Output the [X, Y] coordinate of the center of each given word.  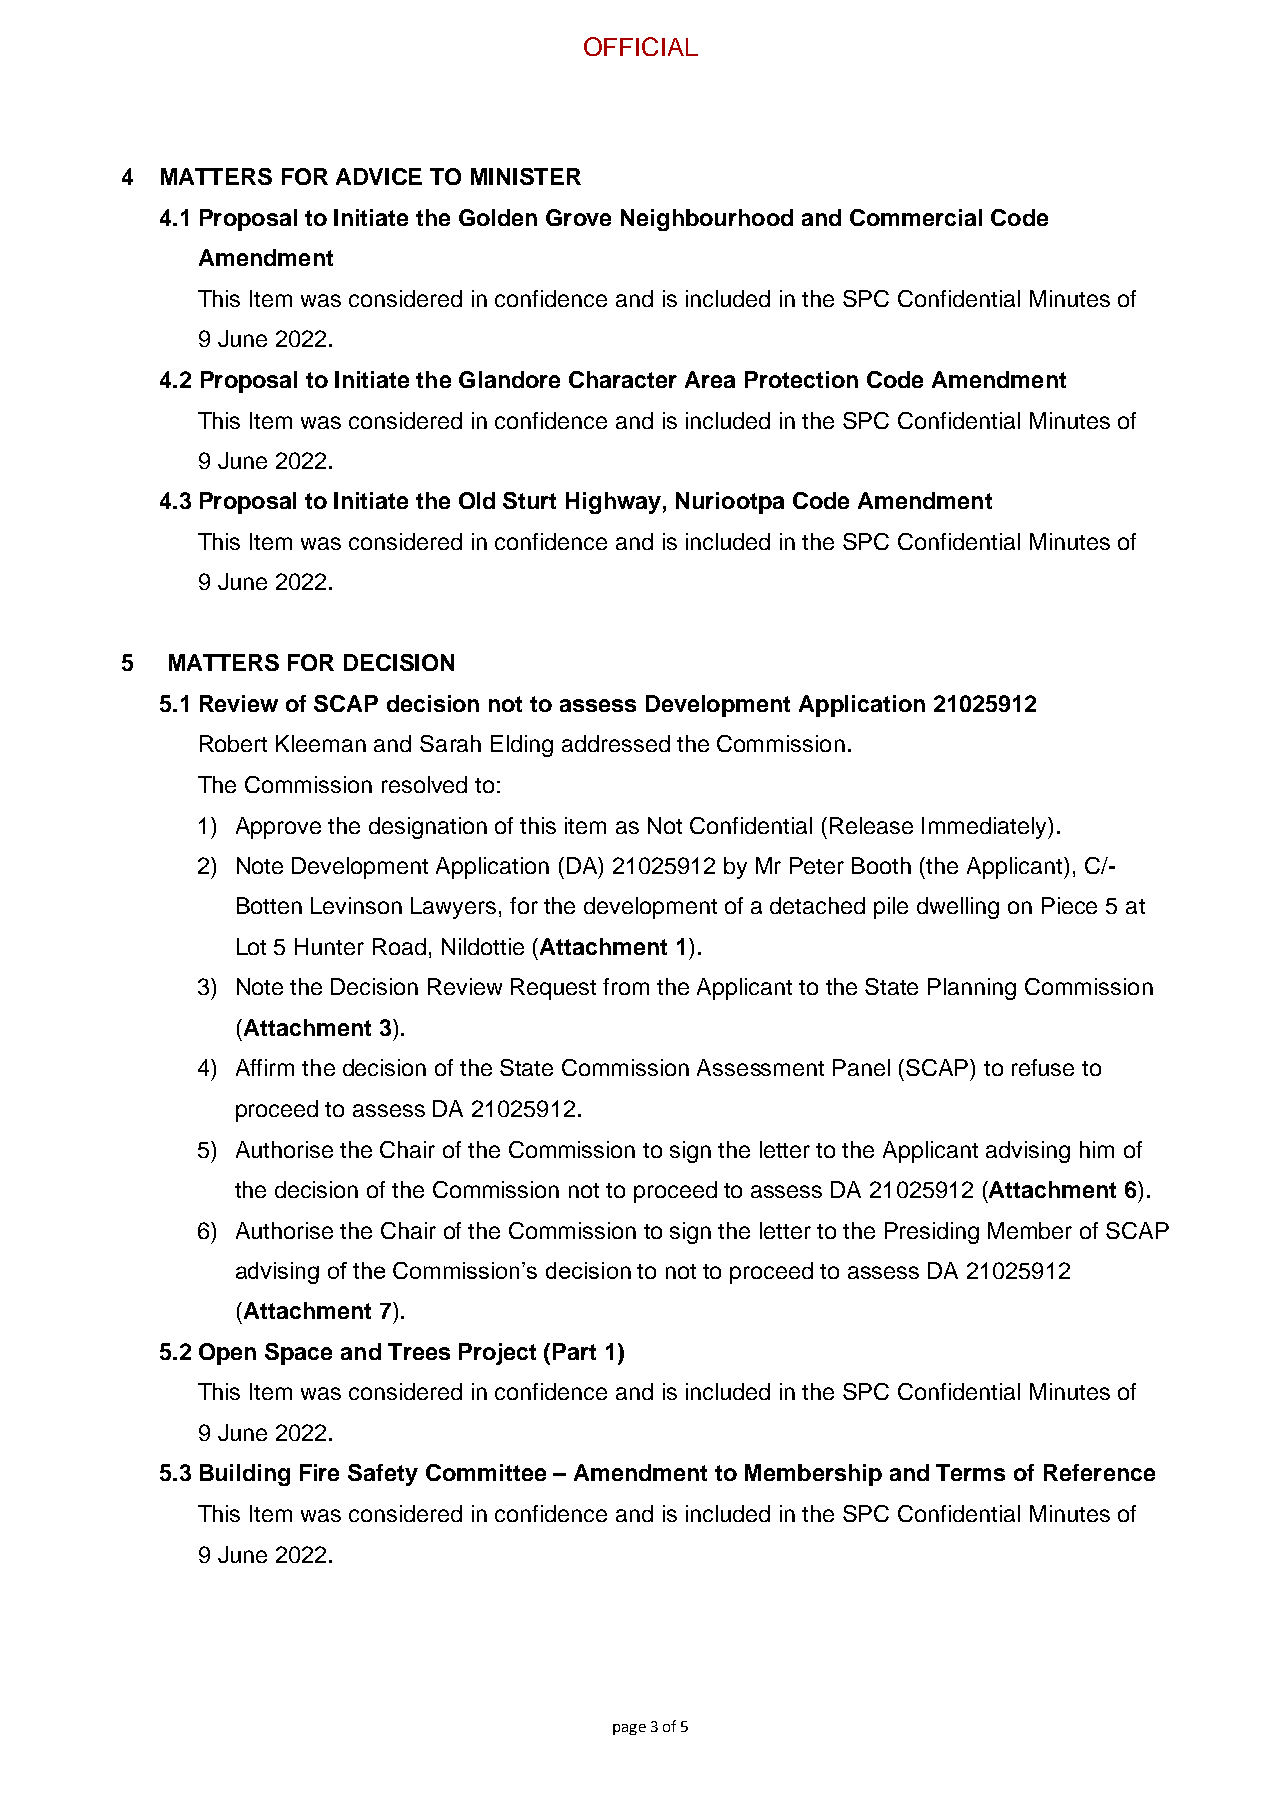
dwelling [958, 908]
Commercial [916, 217]
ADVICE [379, 176]
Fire [319, 1472]
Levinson [356, 905]
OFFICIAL [641, 46]
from [626, 986]
